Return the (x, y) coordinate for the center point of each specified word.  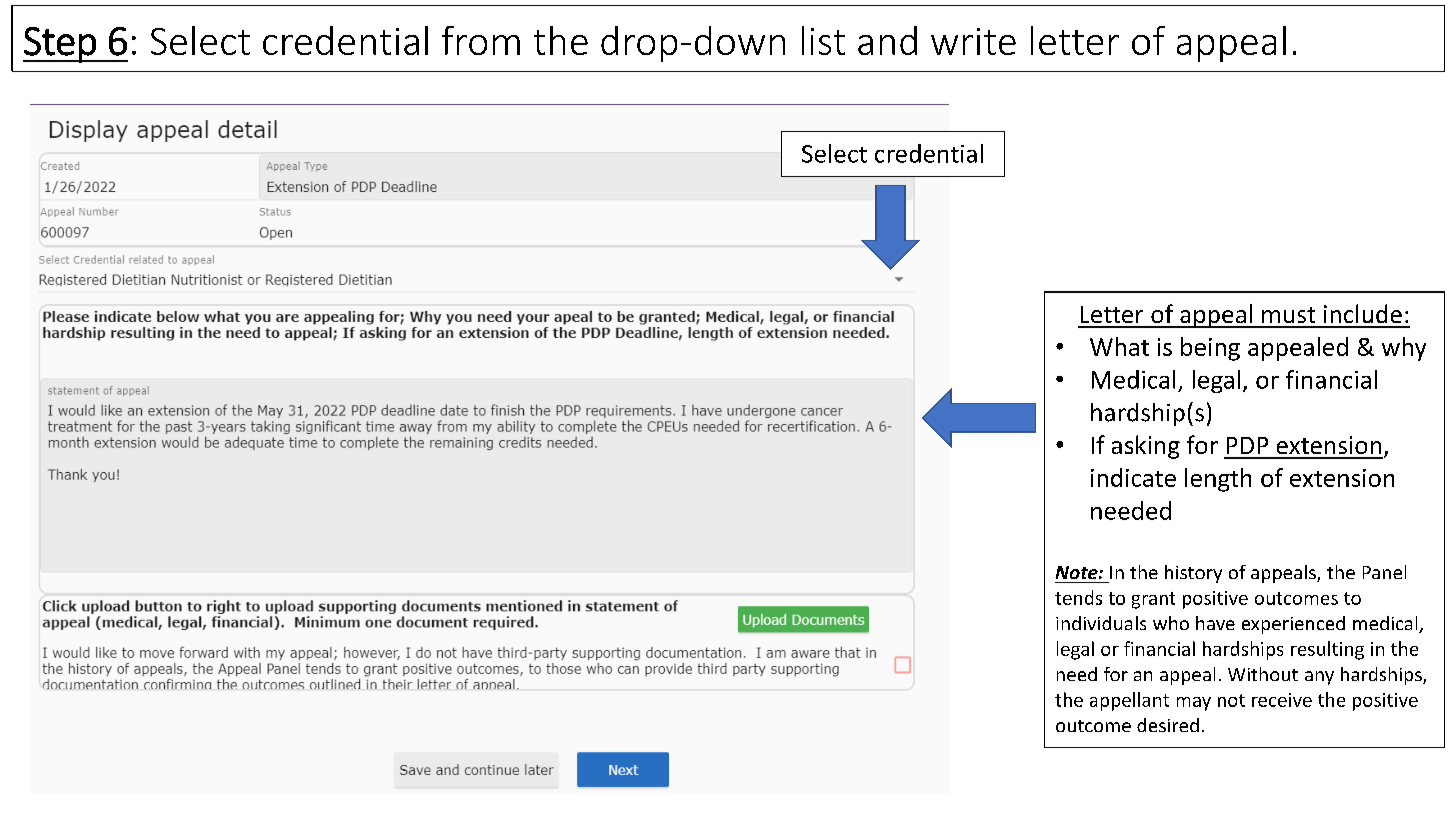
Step (60, 45)
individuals (1101, 623)
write (973, 41)
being (1210, 349)
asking (1146, 447)
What (1119, 346)
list (823, 40)
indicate (1133, 477)
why (1404, 349)
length (1218, 480)
